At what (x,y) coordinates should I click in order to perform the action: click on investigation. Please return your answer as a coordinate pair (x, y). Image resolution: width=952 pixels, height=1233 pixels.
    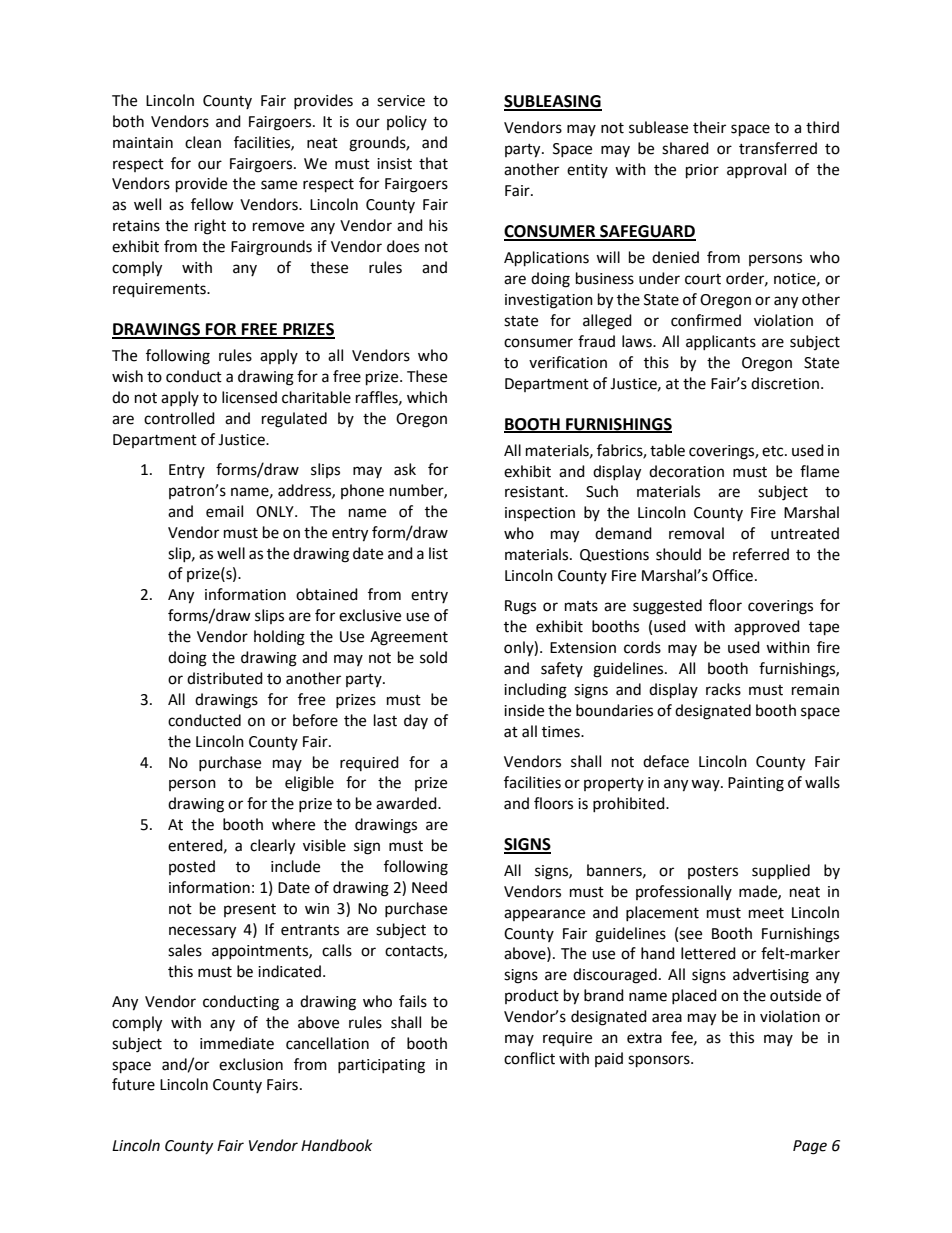
    Looking at the image, I should click on (549, 301).
